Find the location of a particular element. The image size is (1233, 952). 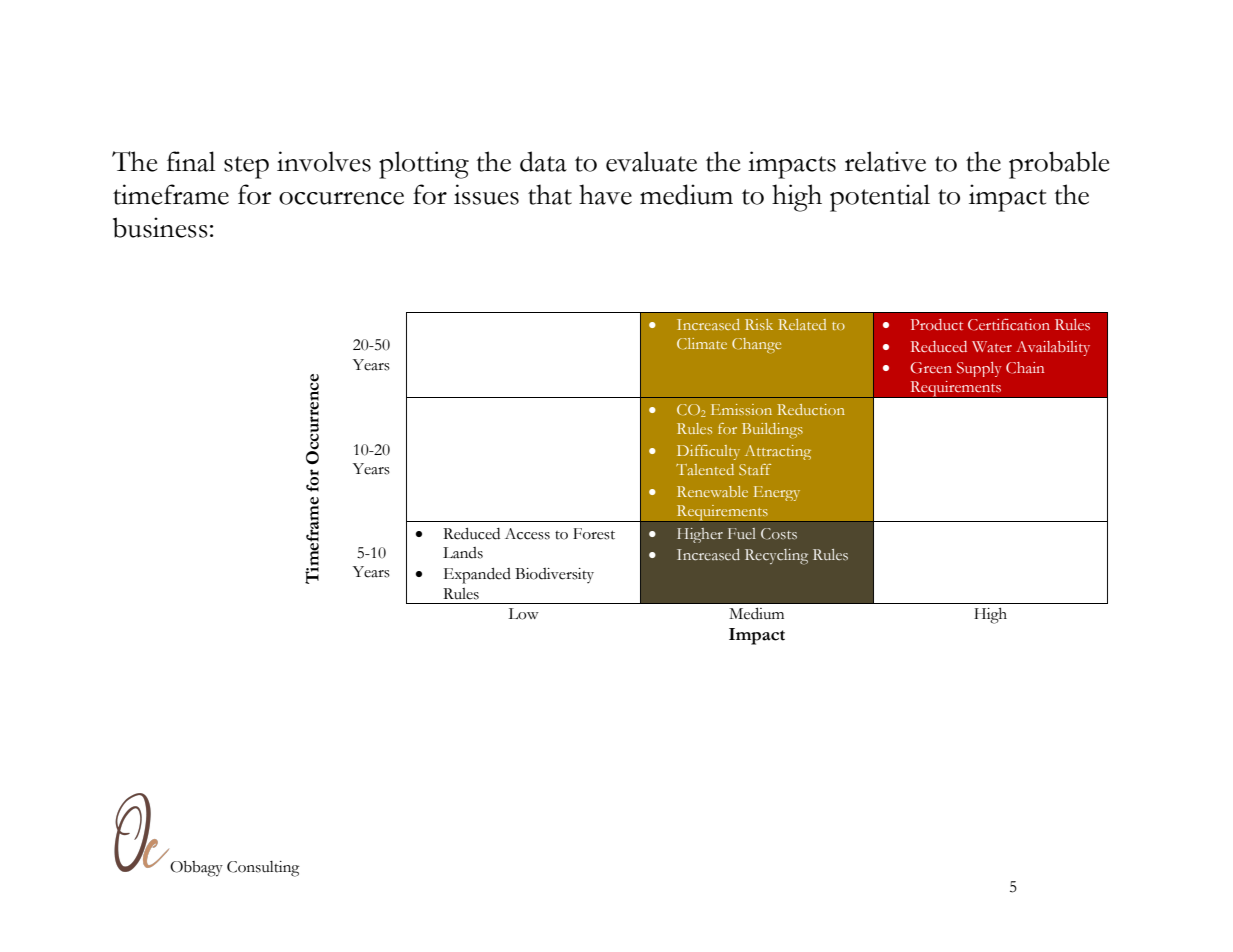

Costs is located at coordinates (779, 534).
